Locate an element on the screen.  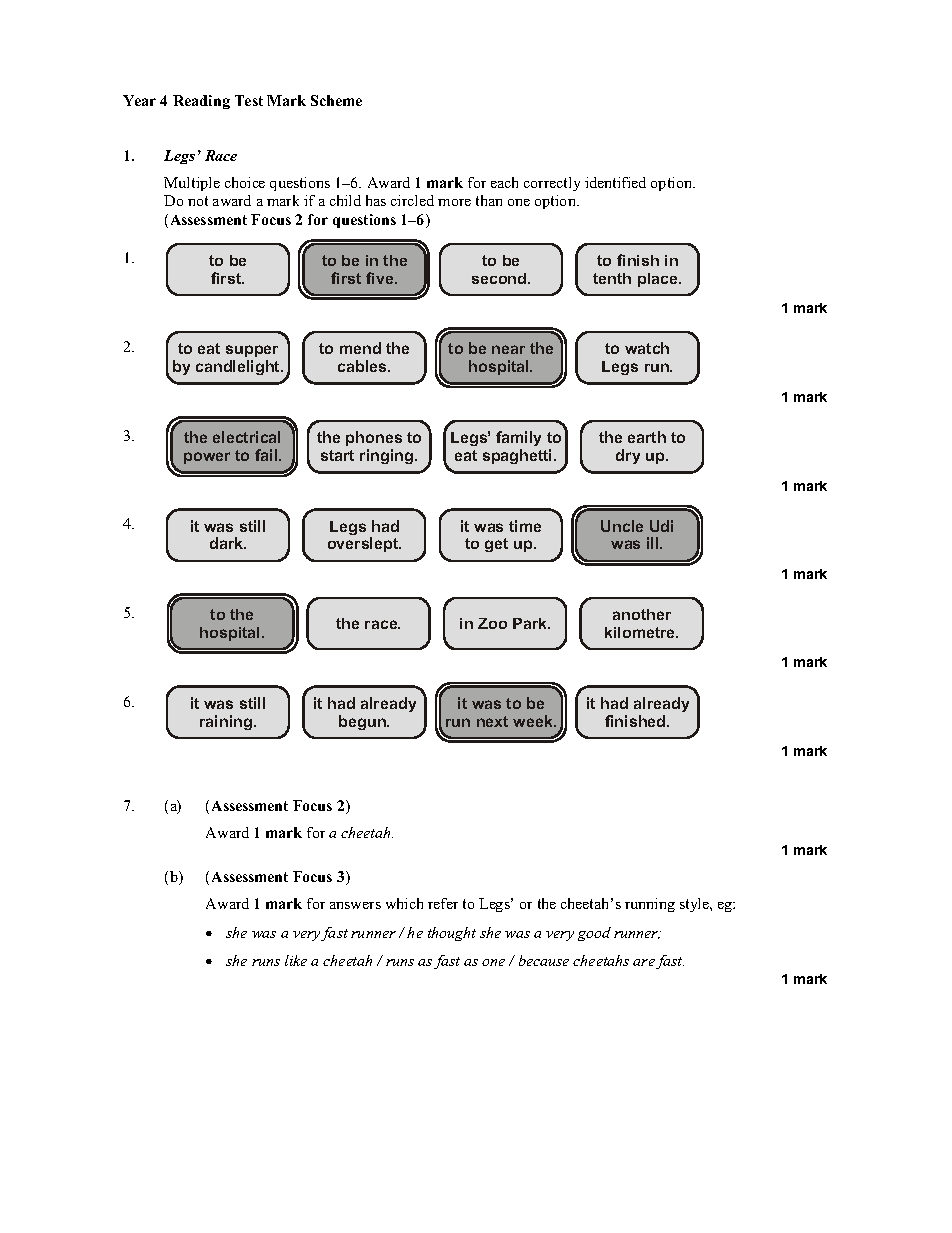
power is located at coordinates (207, 458).
